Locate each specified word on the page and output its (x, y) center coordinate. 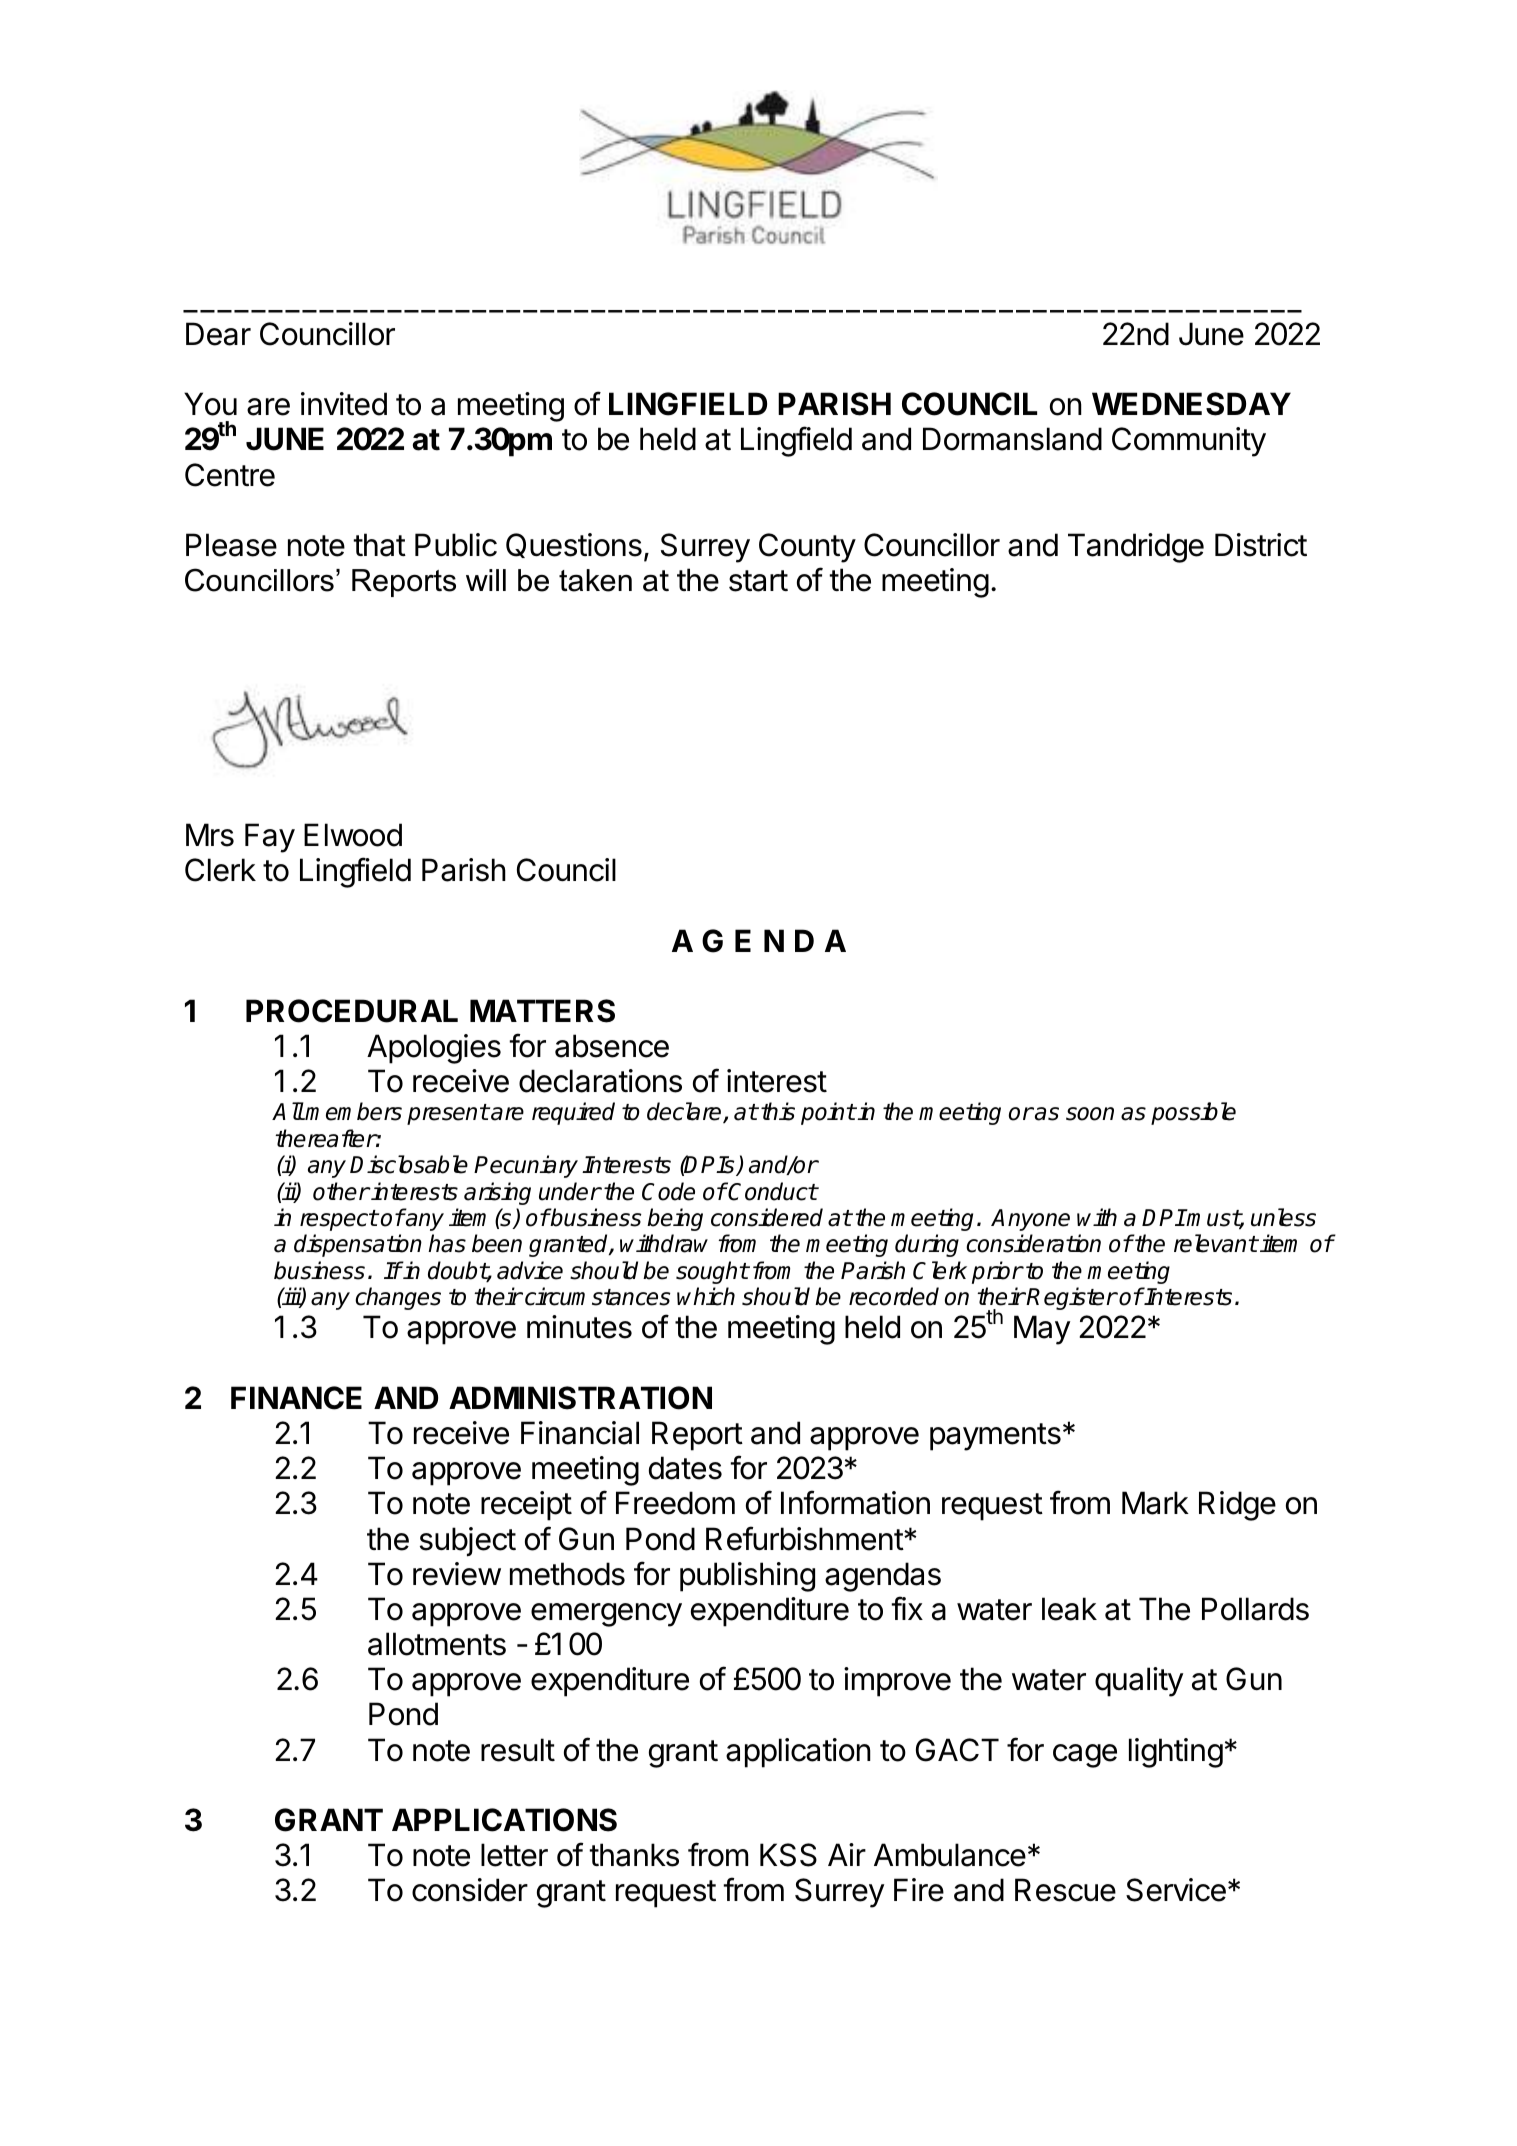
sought (712, 1272)
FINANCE (296, 1398)
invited (344, 404)
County (807, 548)
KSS (788, 1855)
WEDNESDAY (1191, 404)
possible (1193, 1113)
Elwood (353, 835)
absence (612, 1046)
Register (1071, 1298)
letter (514, 1855)
